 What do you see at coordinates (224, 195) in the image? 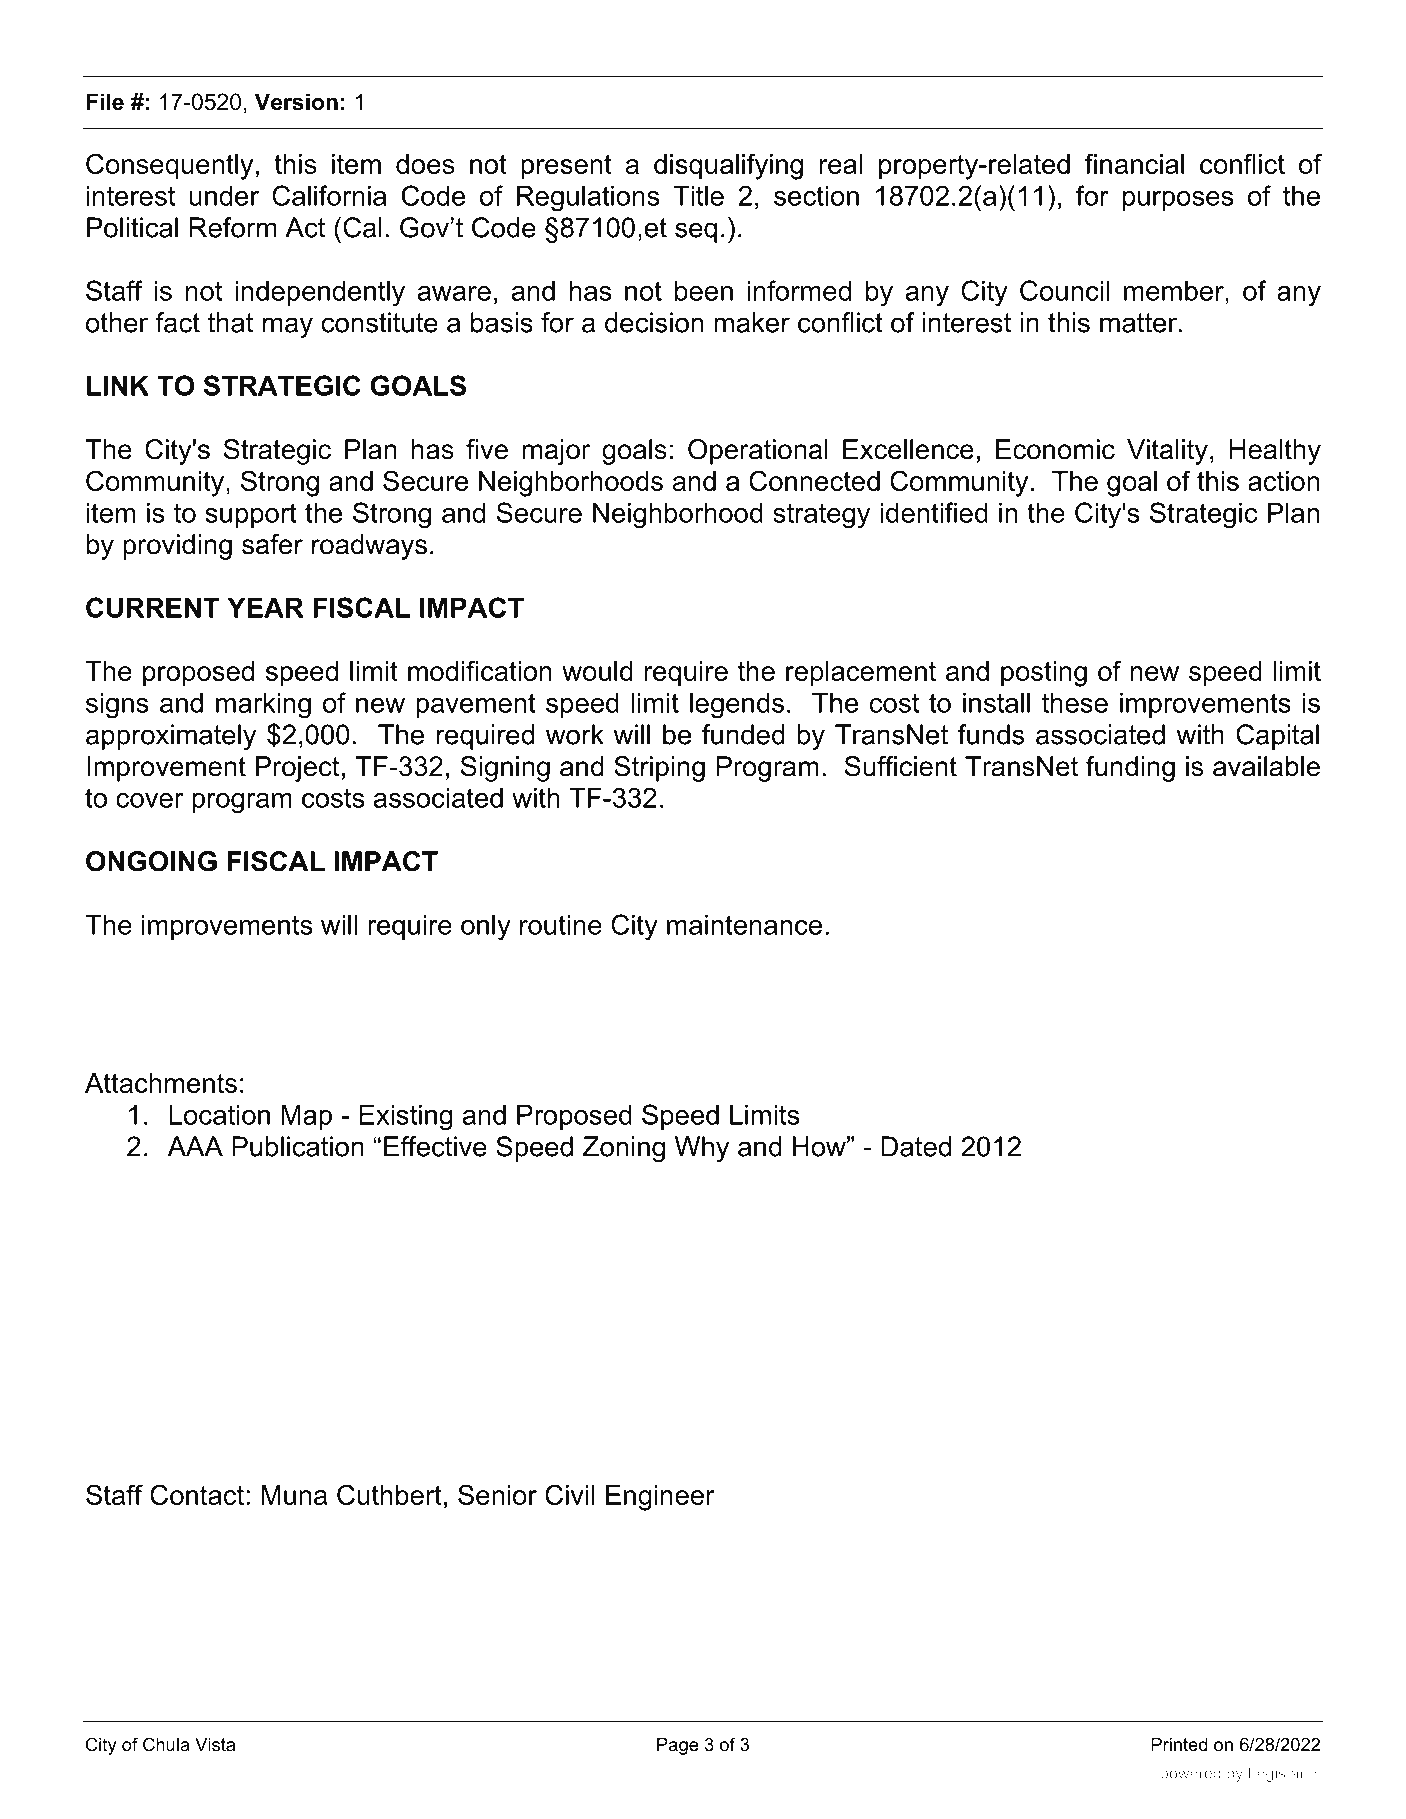
I see `under` at bounding box center [224, 195].
